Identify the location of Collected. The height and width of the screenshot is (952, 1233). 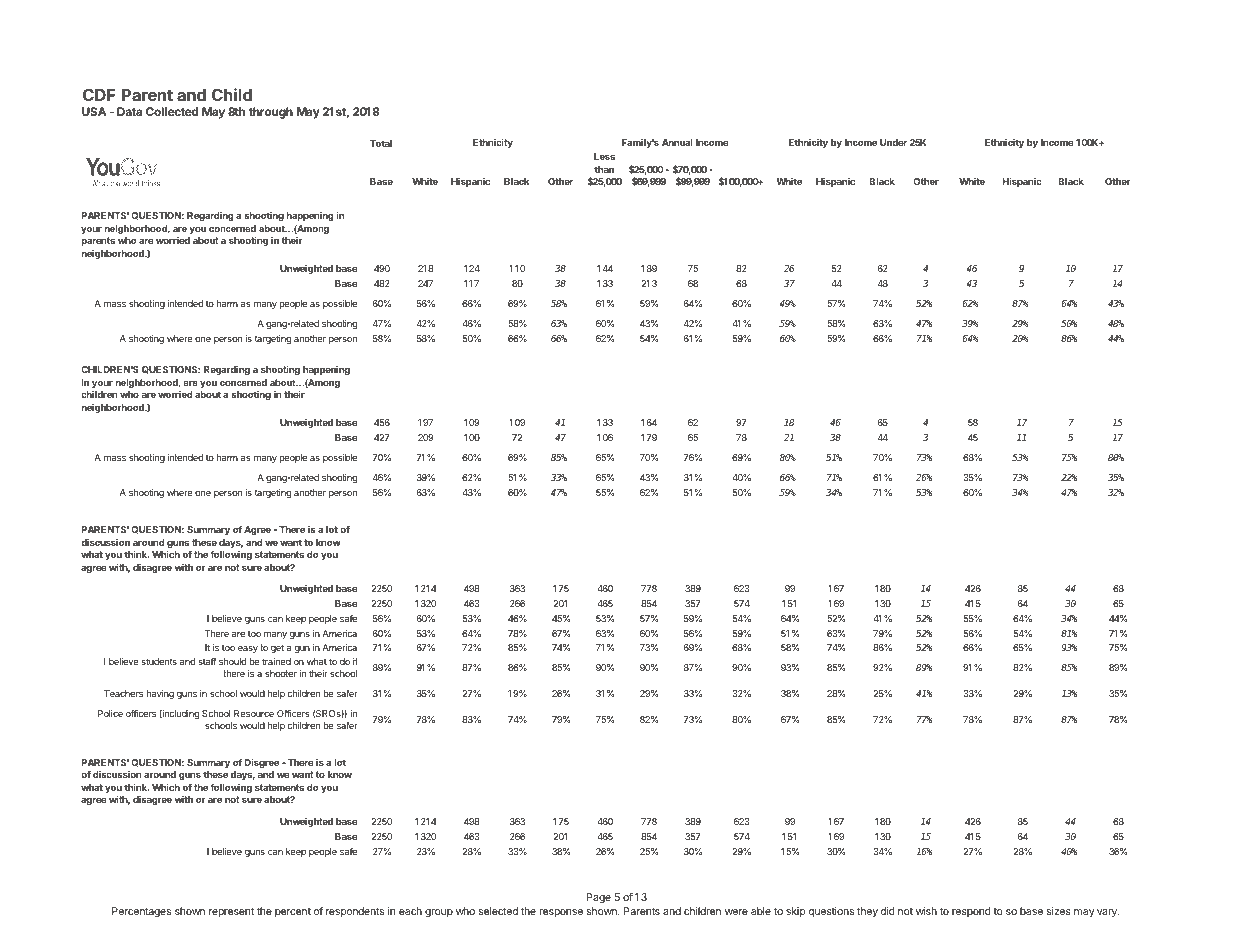
(172, 111).
